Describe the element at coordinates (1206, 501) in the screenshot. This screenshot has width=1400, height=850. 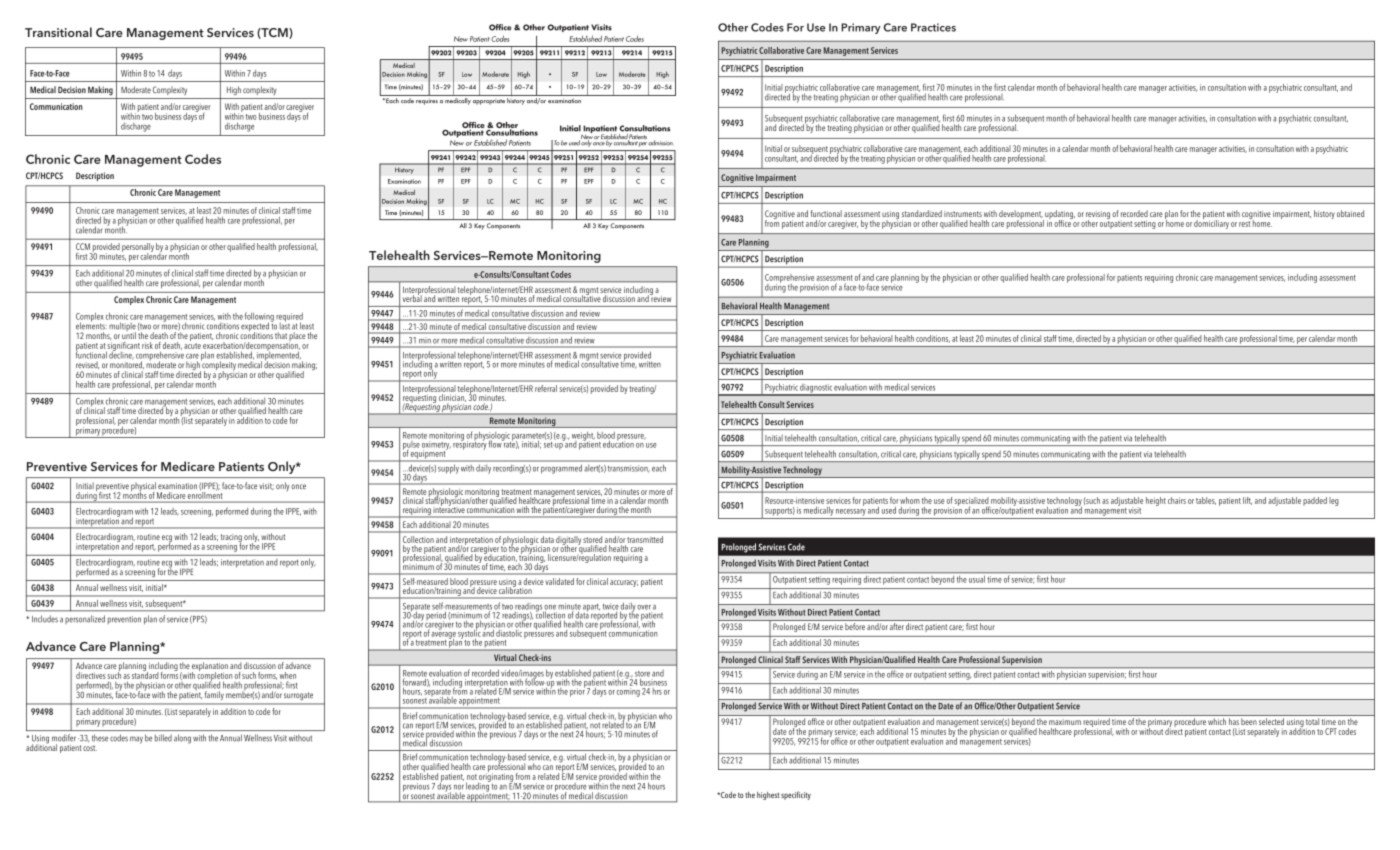
I see `tables` at that location.
